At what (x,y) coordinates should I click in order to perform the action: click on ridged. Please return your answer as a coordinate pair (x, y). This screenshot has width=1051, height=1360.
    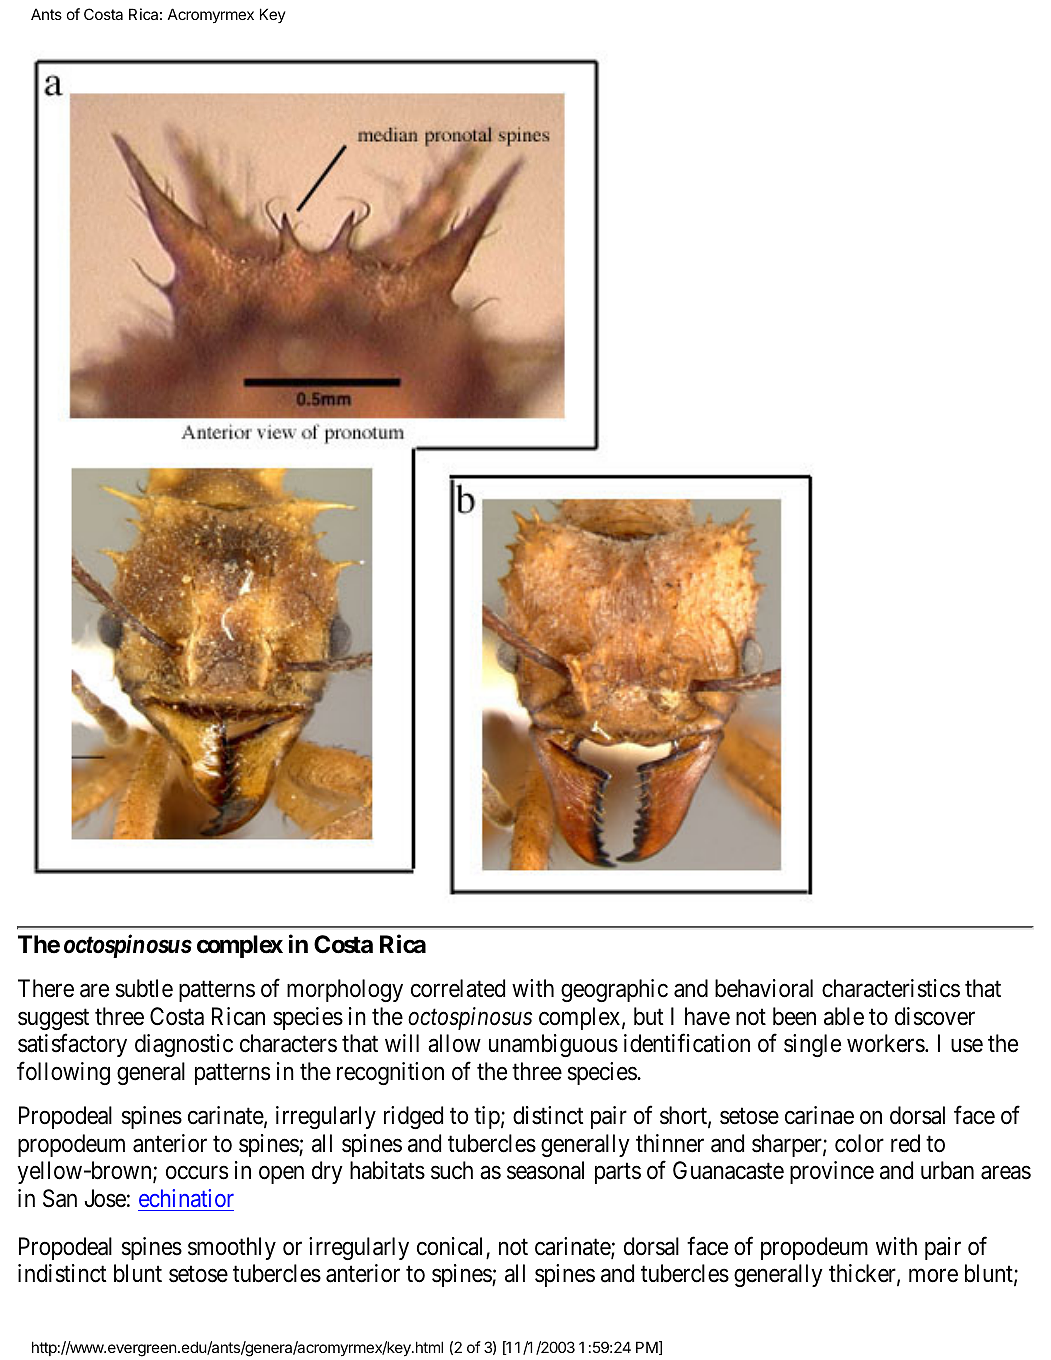
    Looking at the image, I should click on (413, 1117).
